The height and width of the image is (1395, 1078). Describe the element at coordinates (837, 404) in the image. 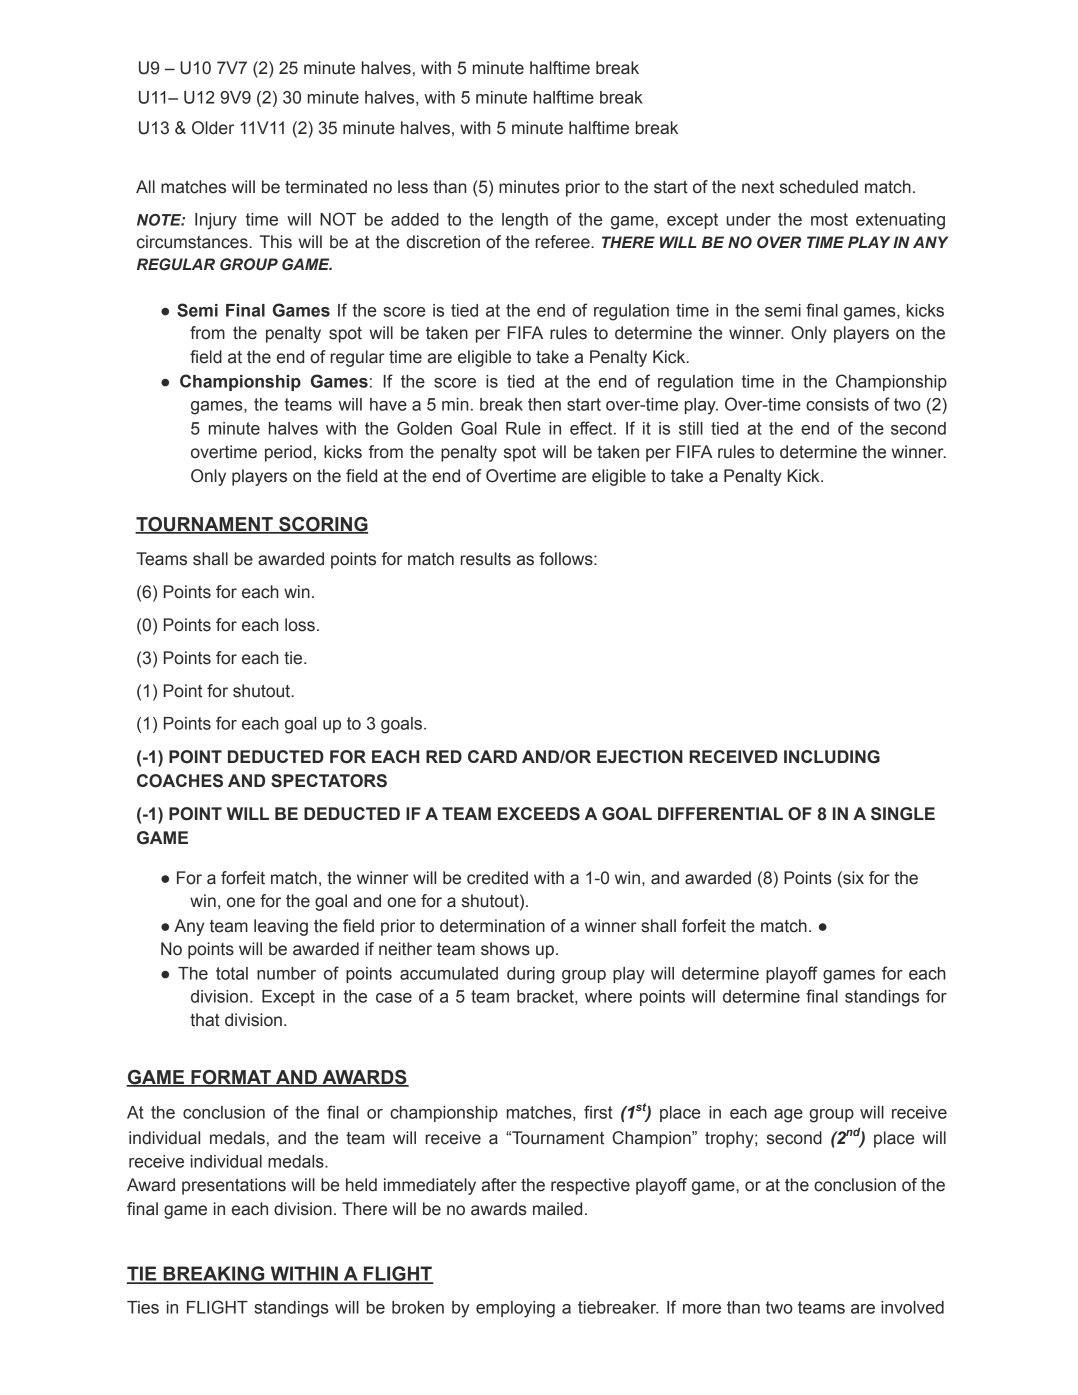

I see `consists` at that location.
